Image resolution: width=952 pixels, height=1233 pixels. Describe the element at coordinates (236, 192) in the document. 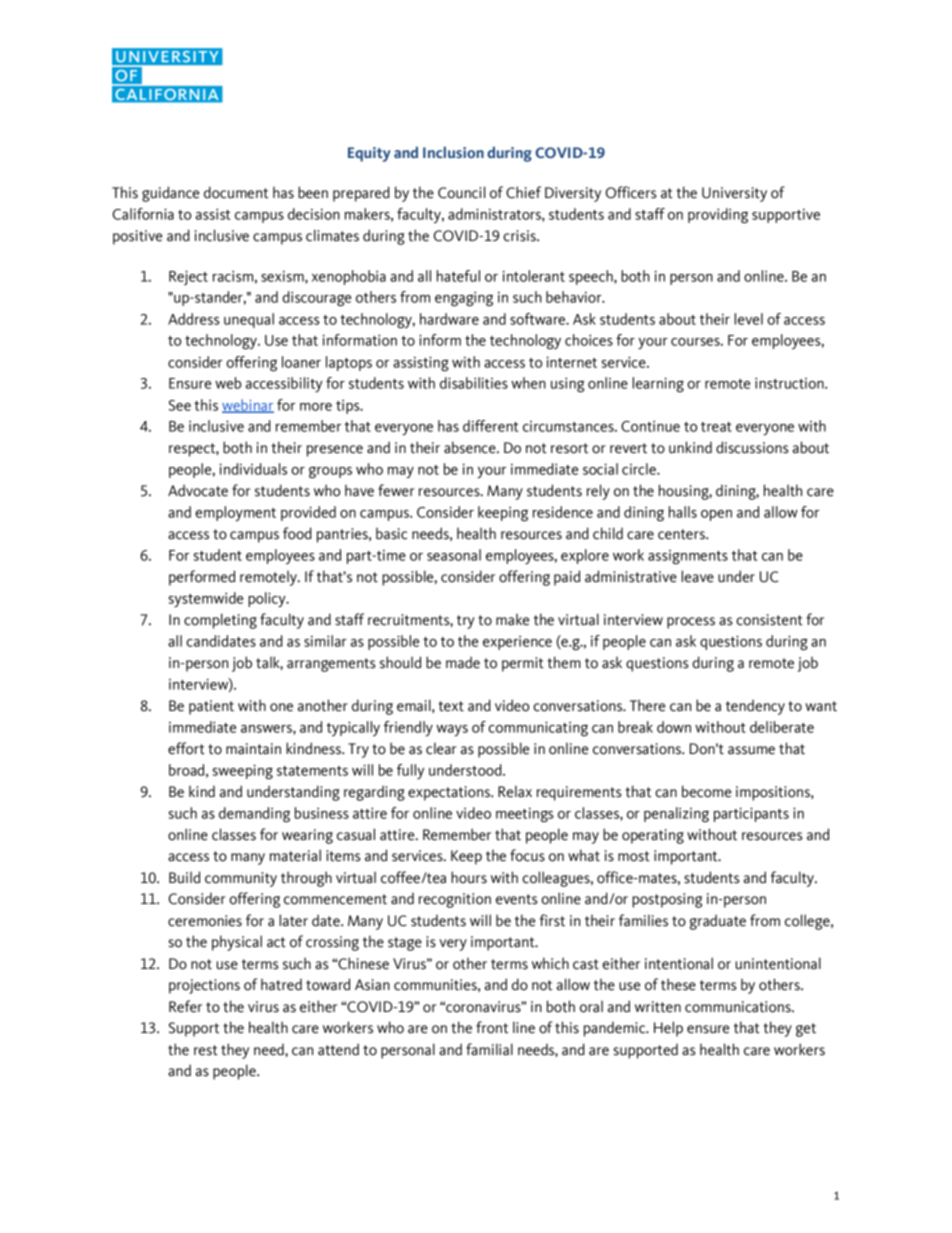

I see `document` at that location.
